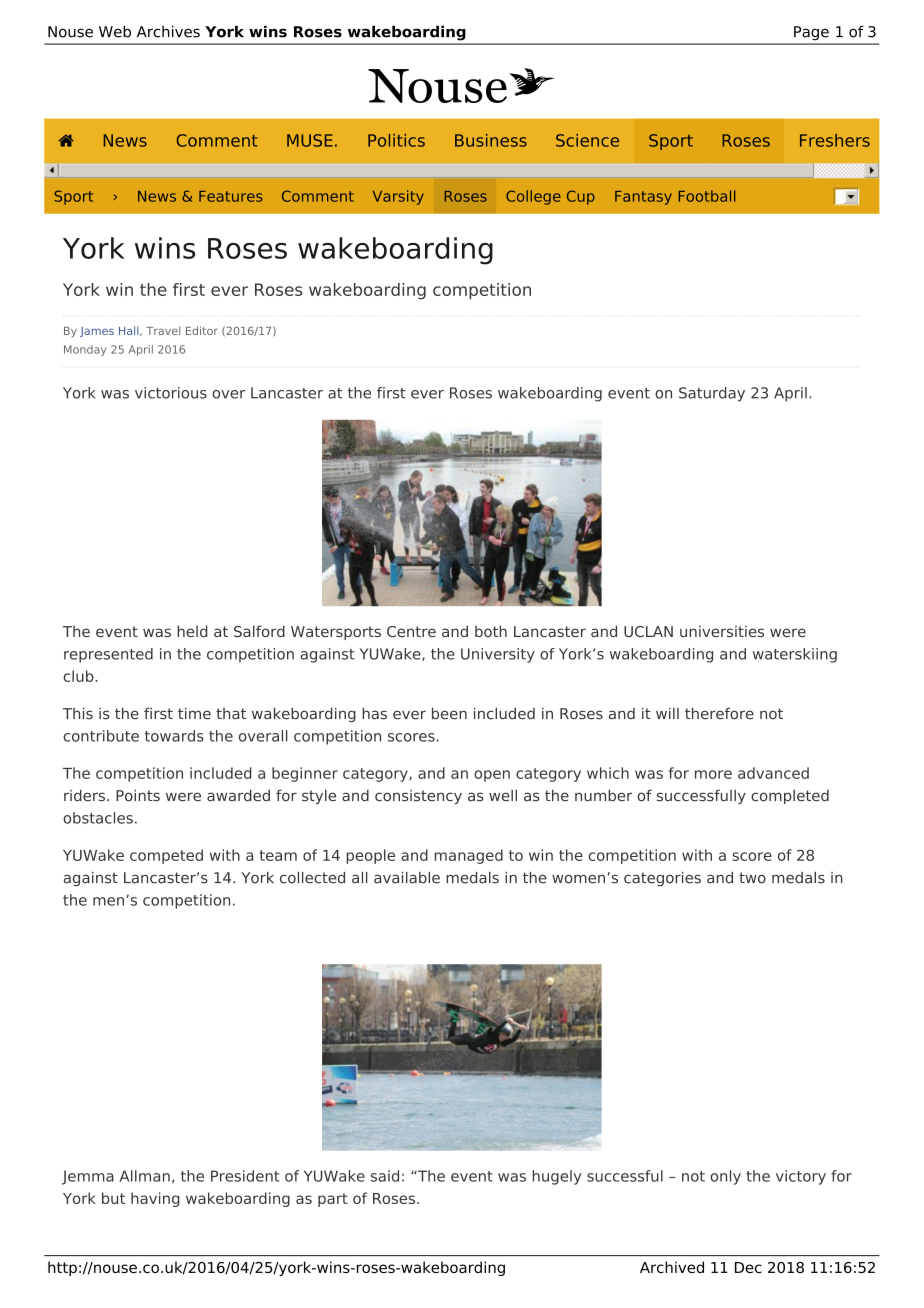 Image resolution: width=924 pixels, height=1308 pixels. What do you see at coordinates (155, 1199) in the screenshot?
I see `having` at bounding box center [155, 1199].
